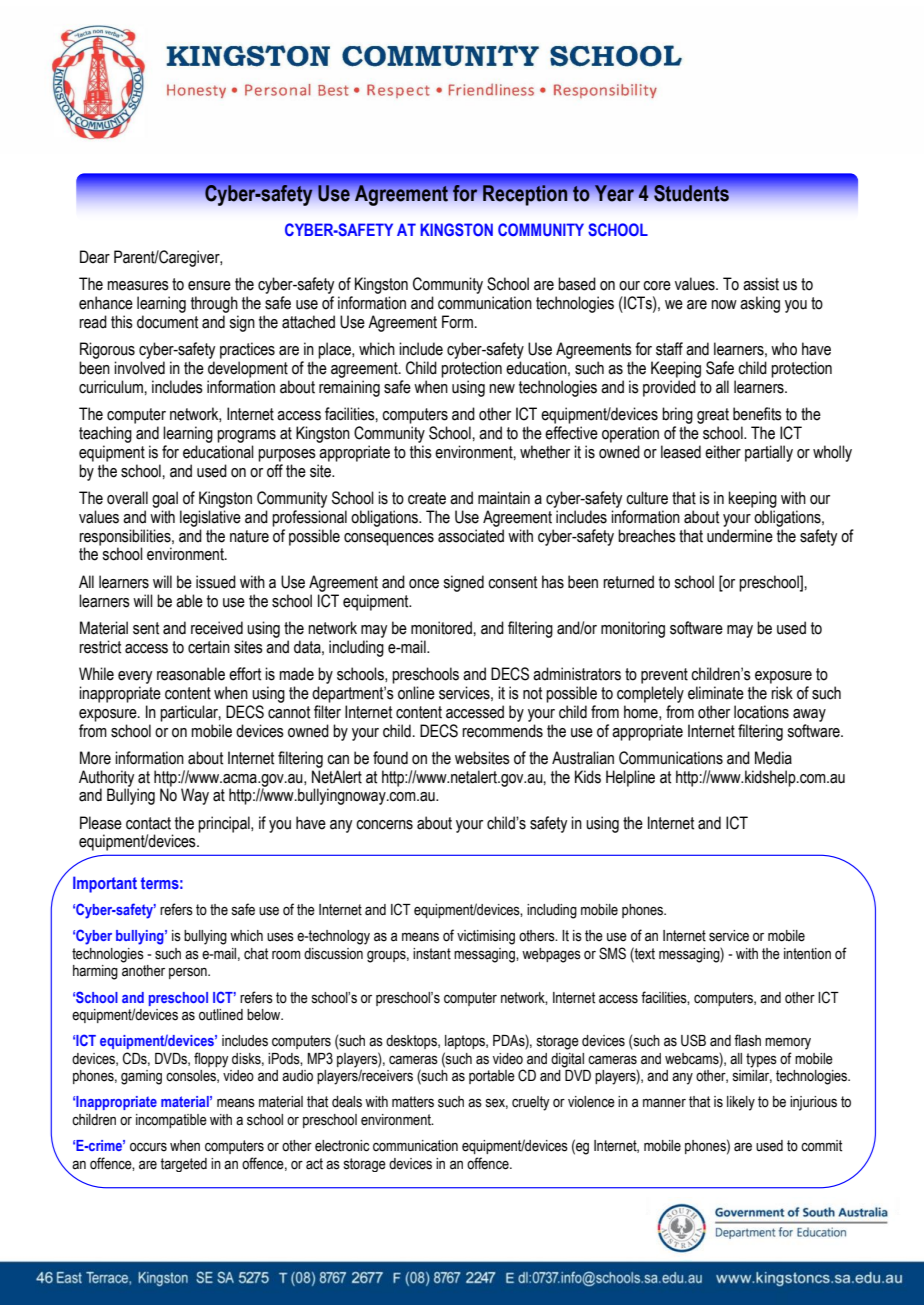 The image size is (924, 1308). What do you see at coordinates (171, 1121) in the screenshot?
I see `incompatible` at bounding box center [171, 1121].
